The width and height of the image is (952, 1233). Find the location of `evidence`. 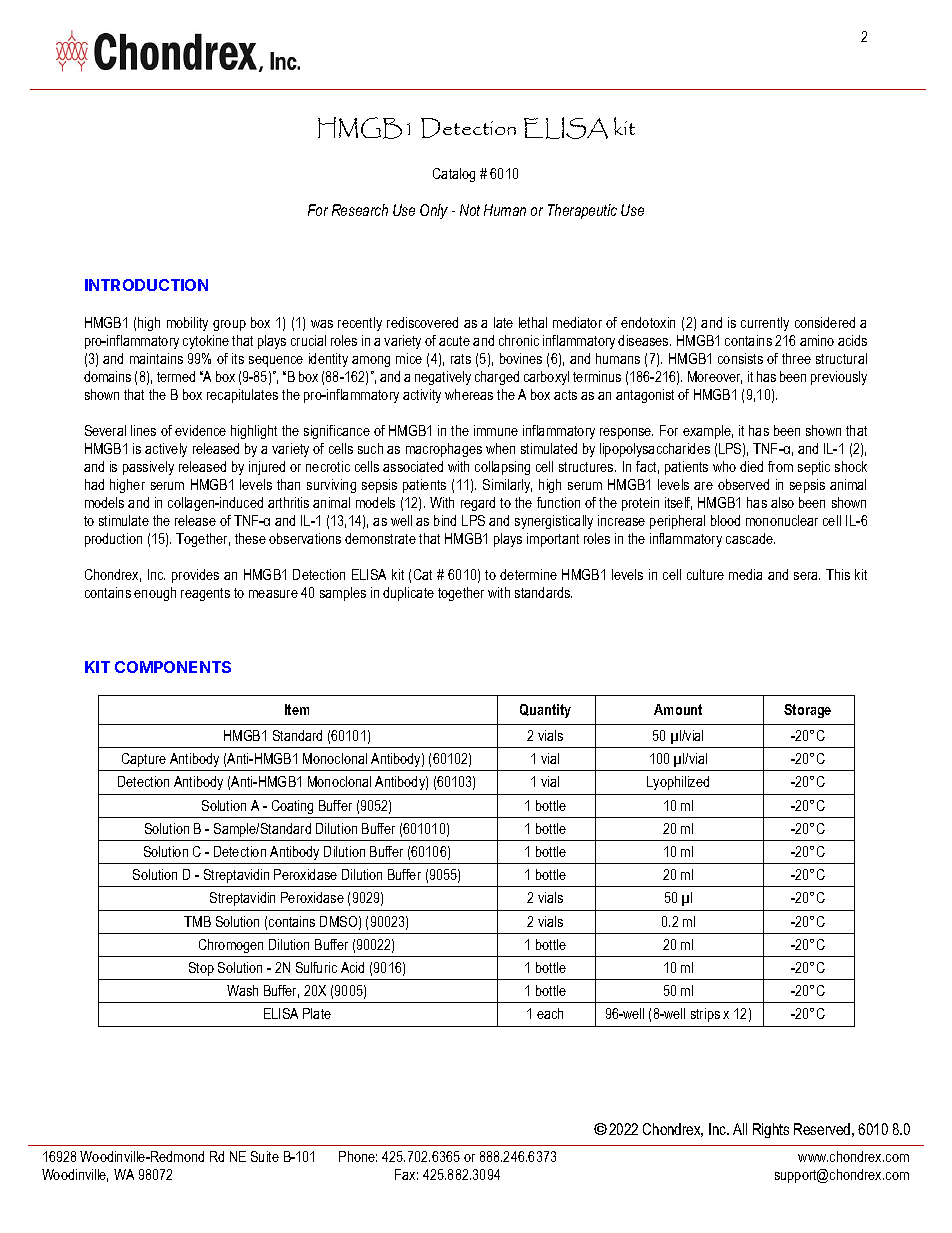

evidence is located at coordinates (200, 430).
